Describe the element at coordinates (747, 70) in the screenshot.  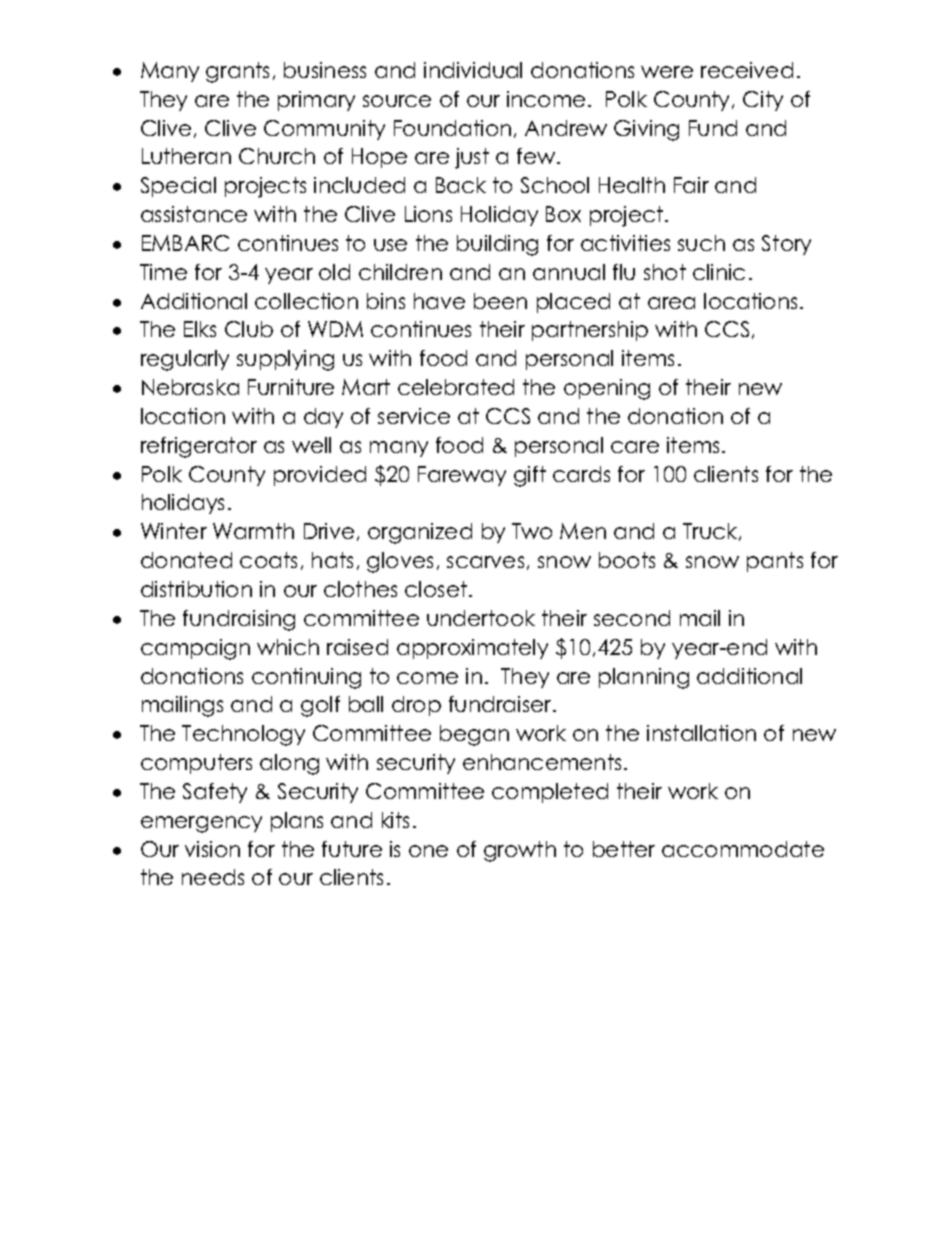
I see `received` at that location.
